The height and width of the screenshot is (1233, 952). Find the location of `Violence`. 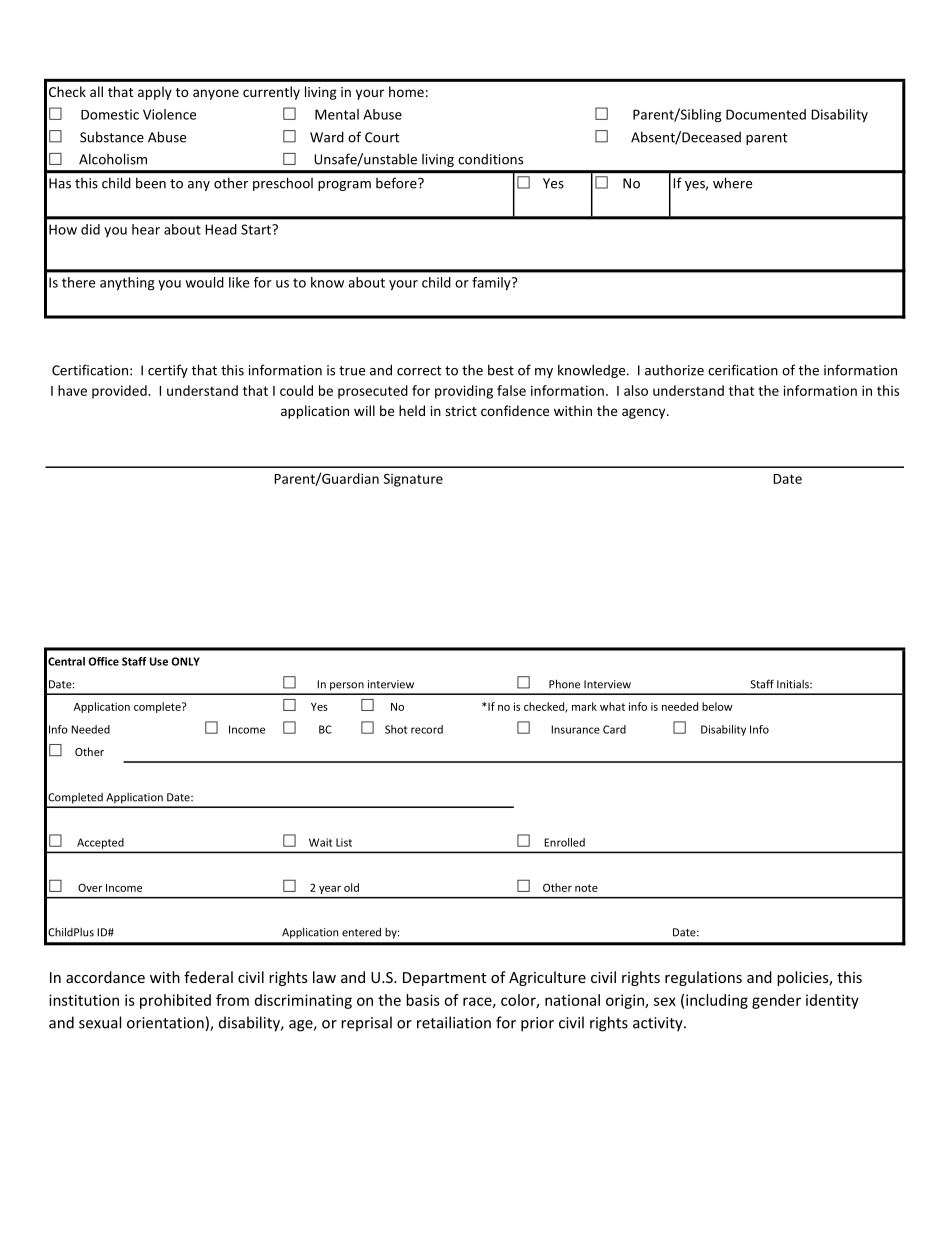

Violence is located at coordinates (169, 114).
